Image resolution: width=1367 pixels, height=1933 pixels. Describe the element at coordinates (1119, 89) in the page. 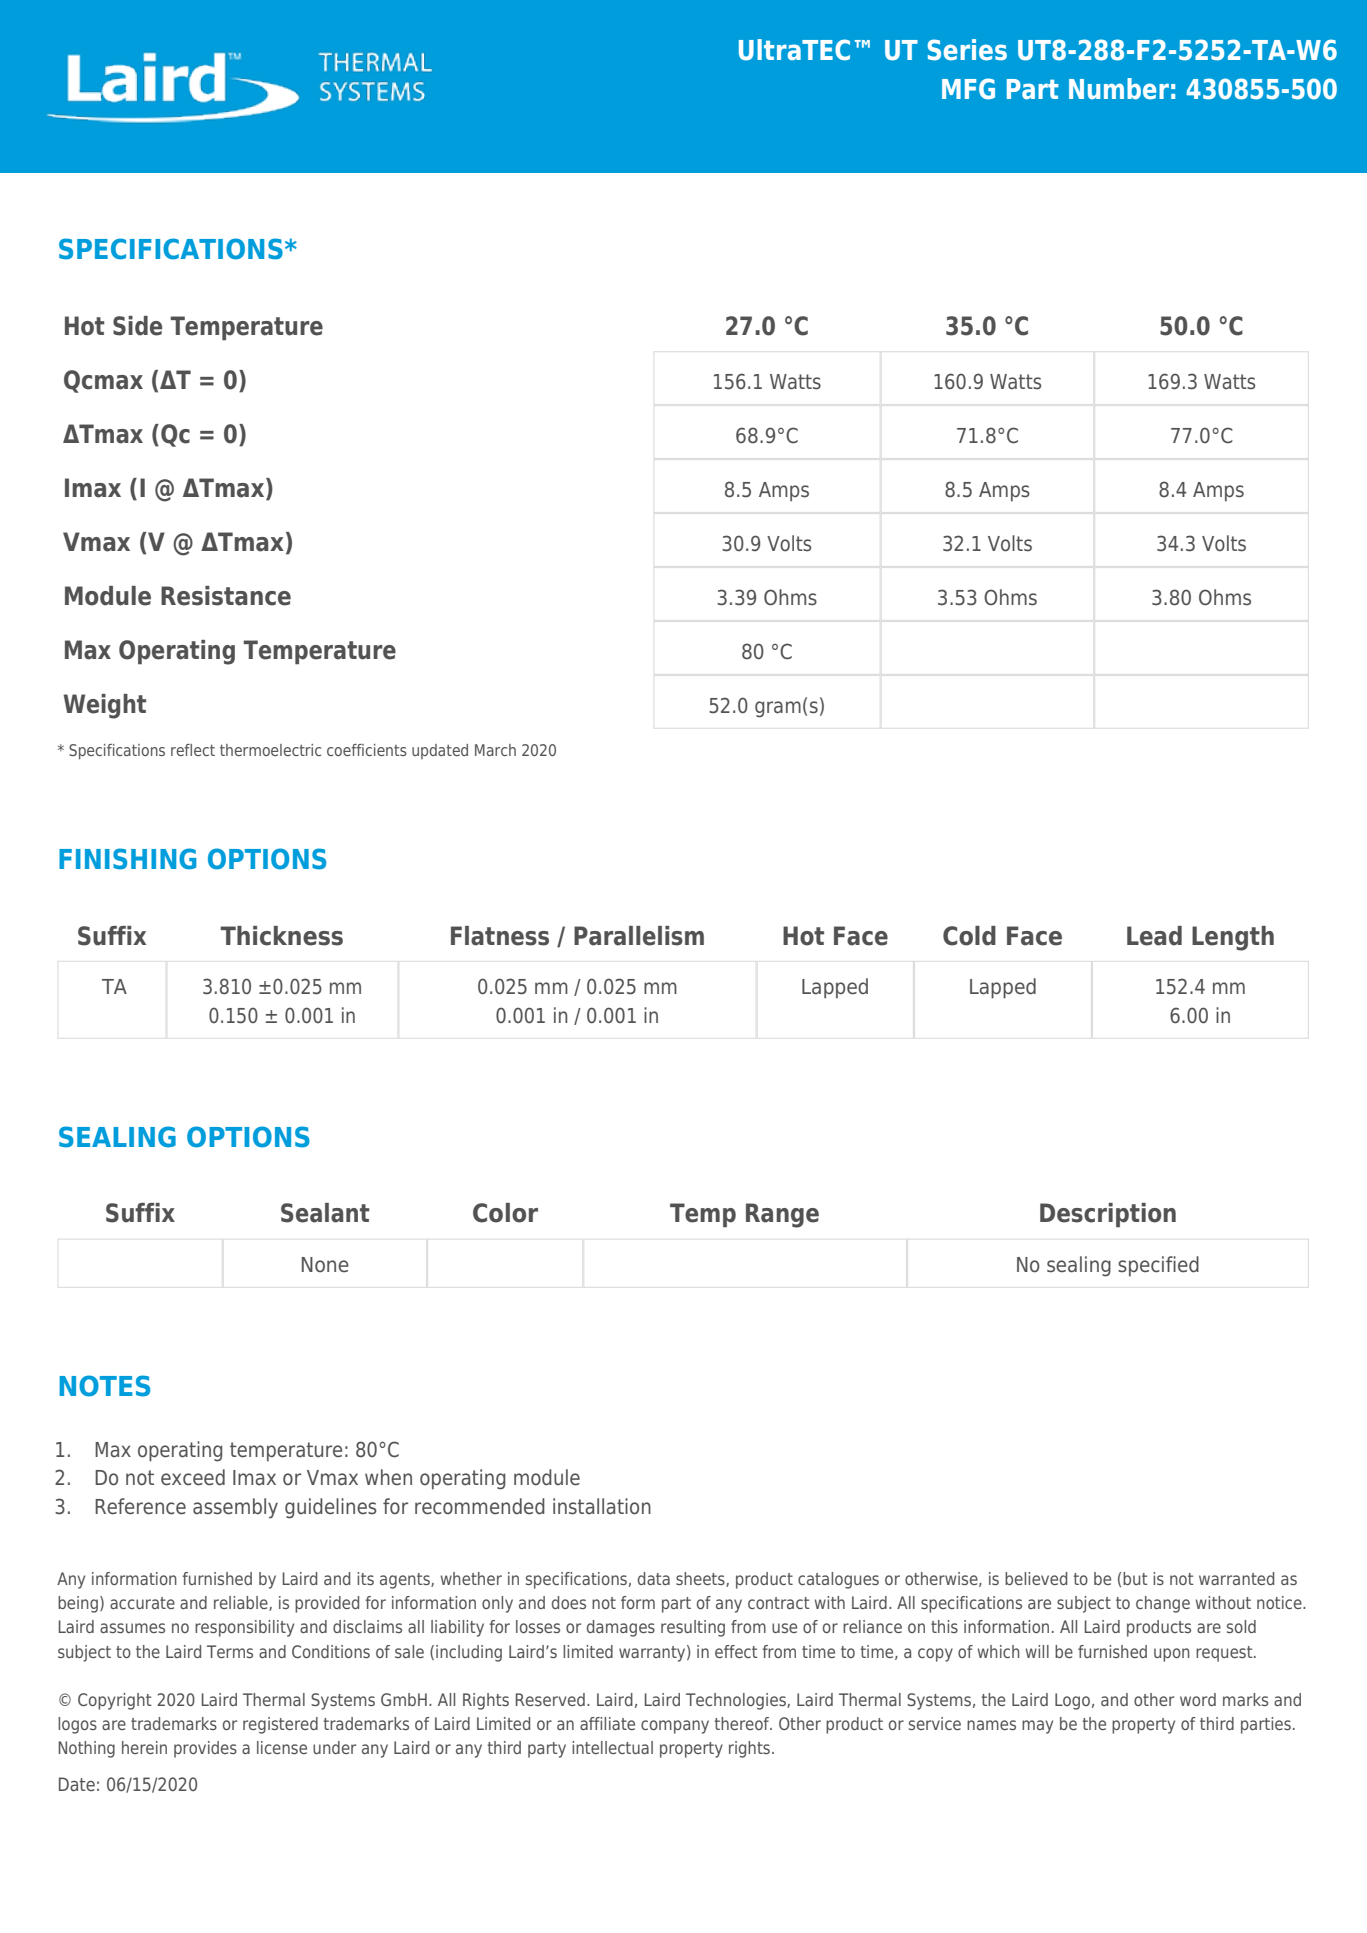

I see `Number` at that location.
